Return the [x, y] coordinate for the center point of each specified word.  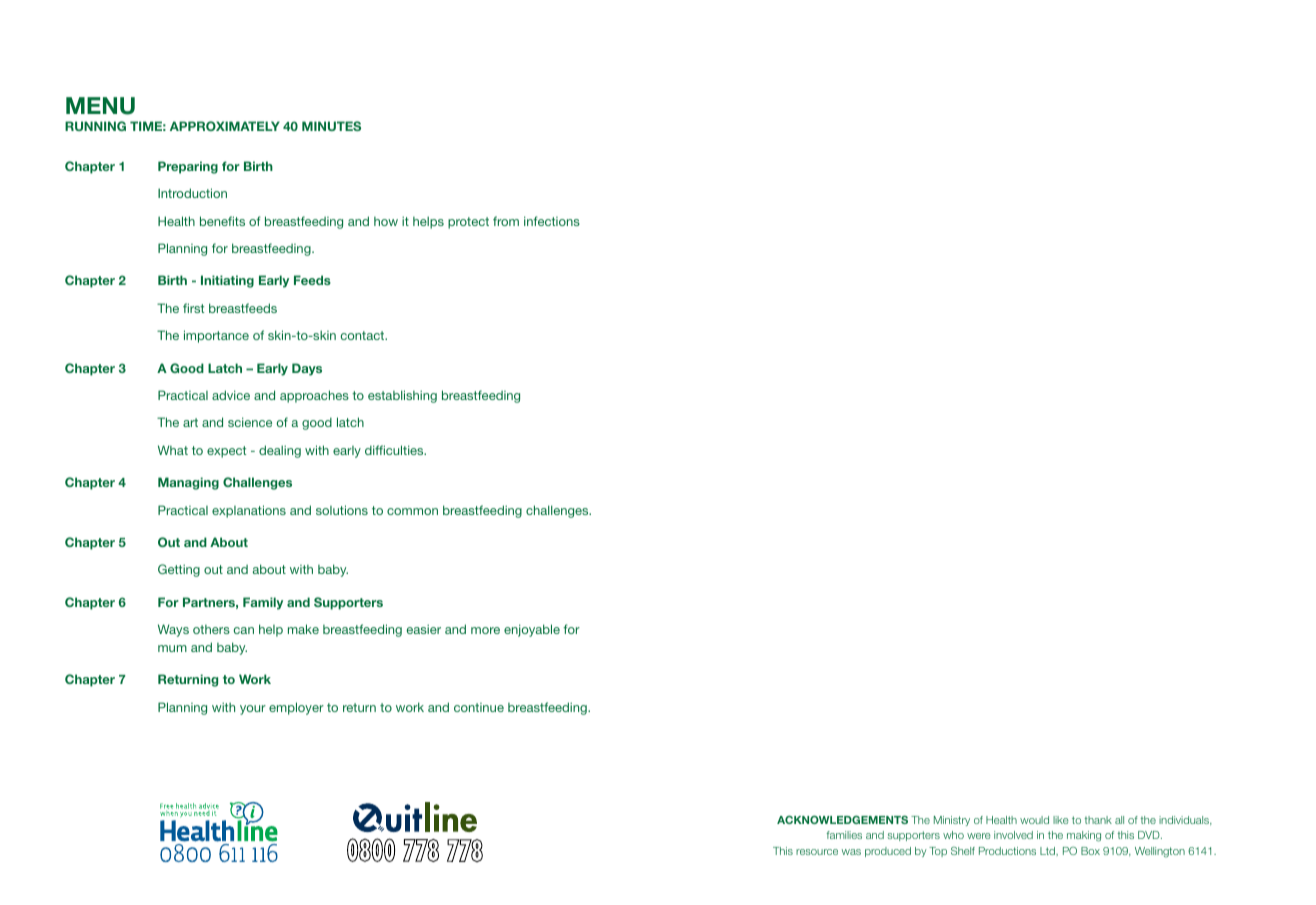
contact [363, 335]
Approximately [225, 126]
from [506, 221]
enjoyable [532, 630]
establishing [402, 396]
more [485, 630]
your [253, 710]
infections [552, 221]
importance [216, 336]
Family [263, 603]
